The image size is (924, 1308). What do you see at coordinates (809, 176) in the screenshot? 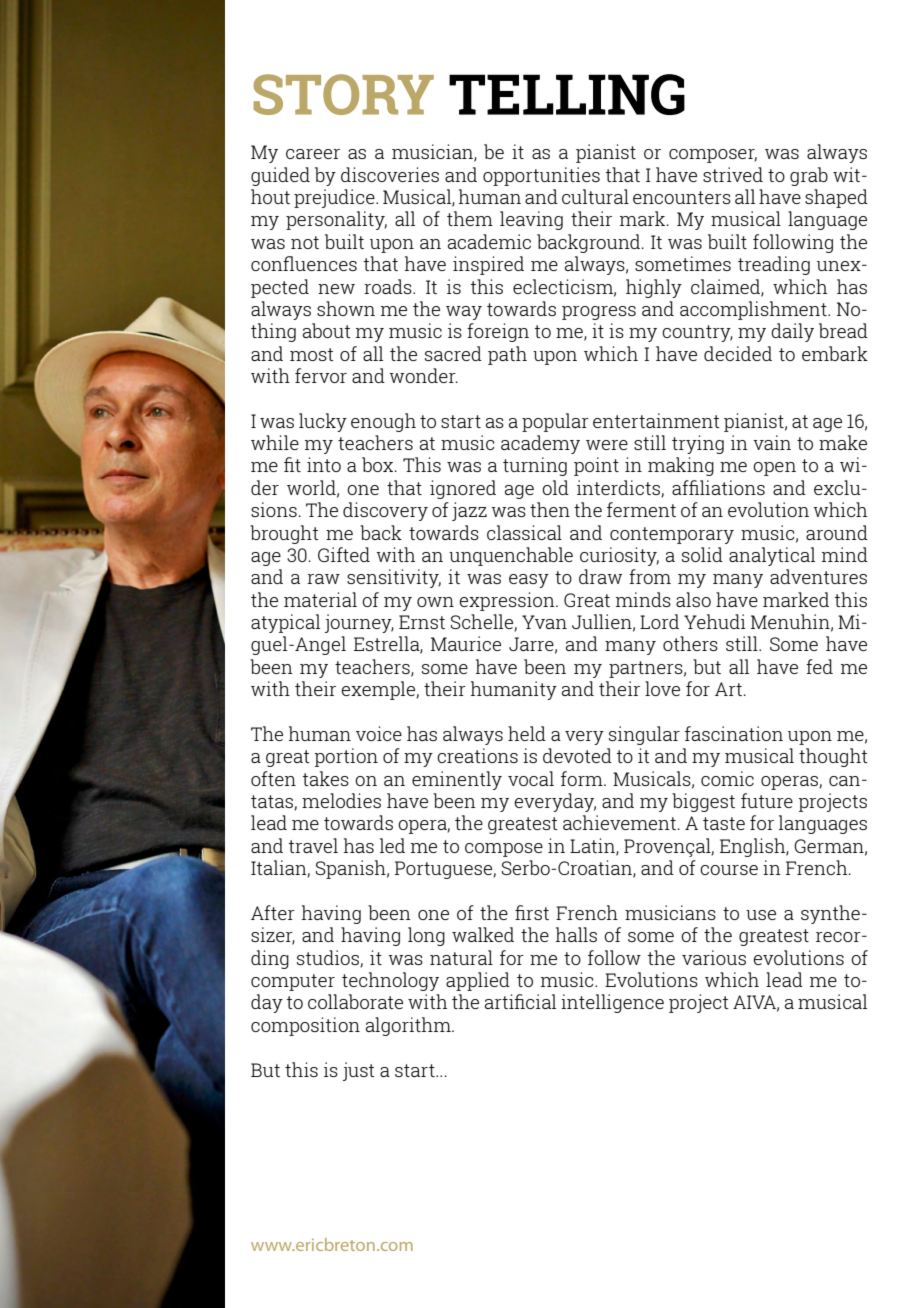
I see `grab` at bounding box center [809, 176].
